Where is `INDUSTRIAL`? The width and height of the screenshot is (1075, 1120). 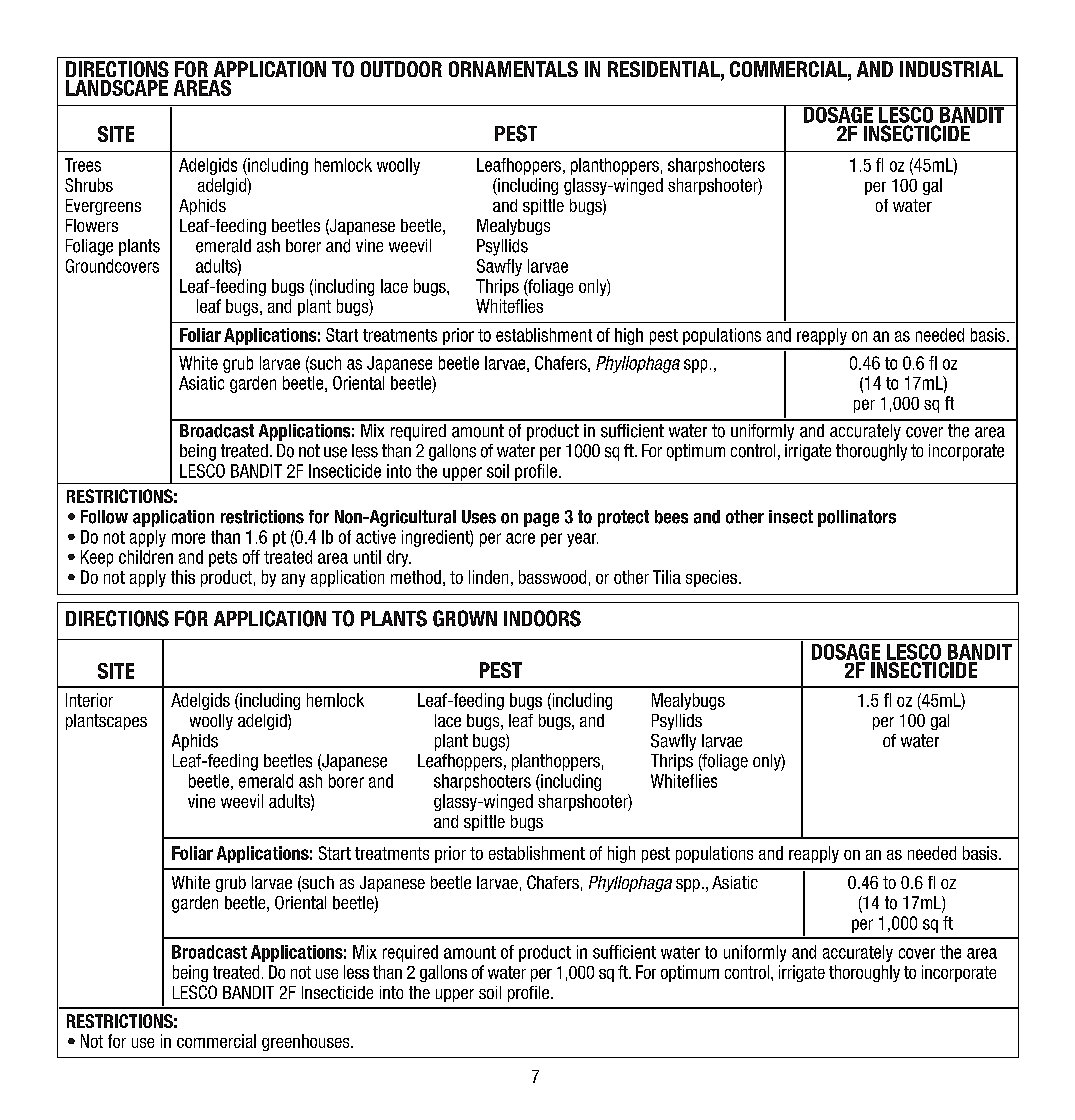
INDUSTRIAL is located at coordinates (951, 69).
